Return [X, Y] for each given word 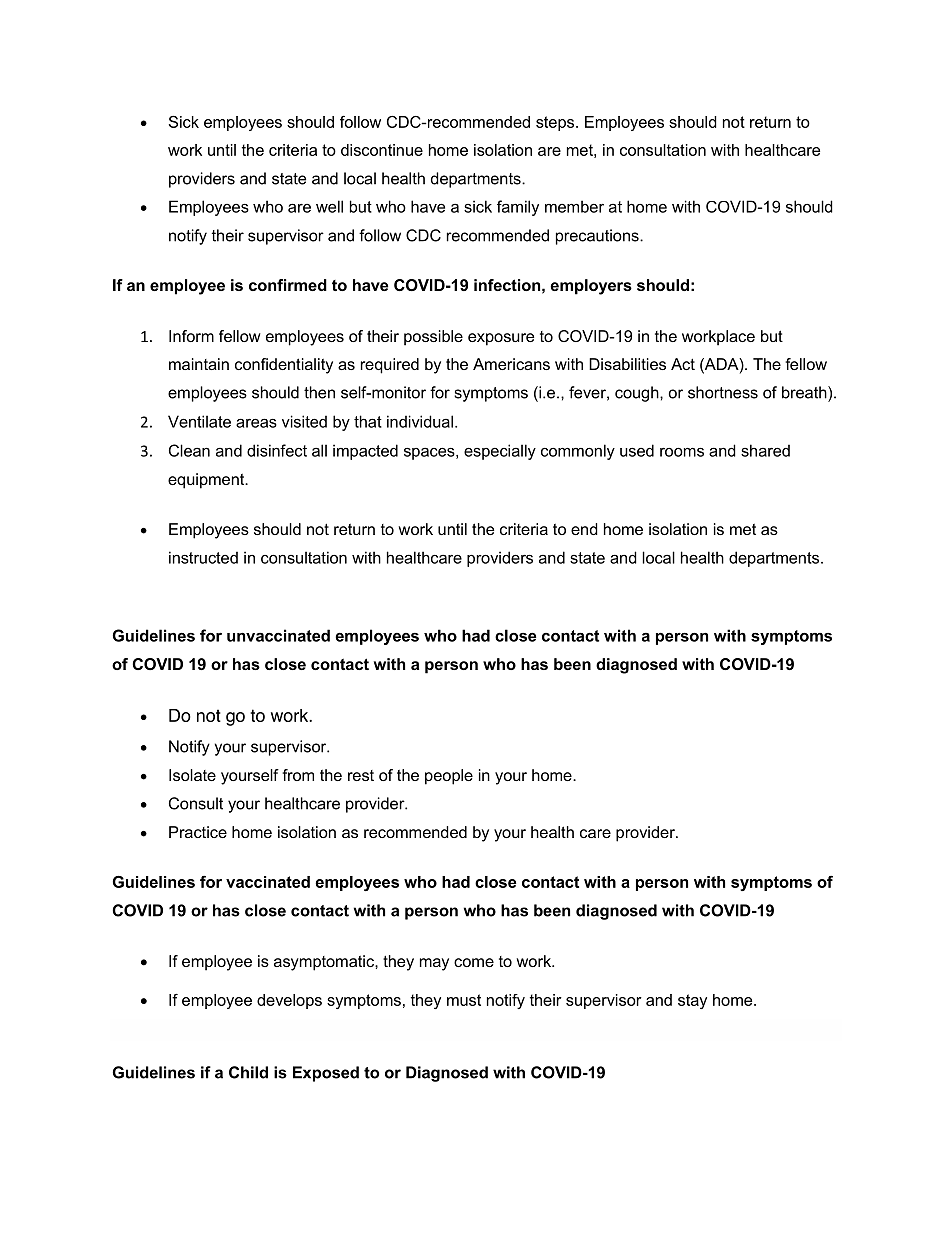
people [449, 777]
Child [248, 1072]
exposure [501, 339]
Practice [198, 832]
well [329, 206]
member [574, 206]
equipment [207, 481]
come [474, 962]
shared [765, 450]
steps [556, 123]
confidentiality [284, 366]
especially [500, 452]
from [298, 775]
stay [692, 1001]
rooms [682, 452]
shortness [723, 392]
